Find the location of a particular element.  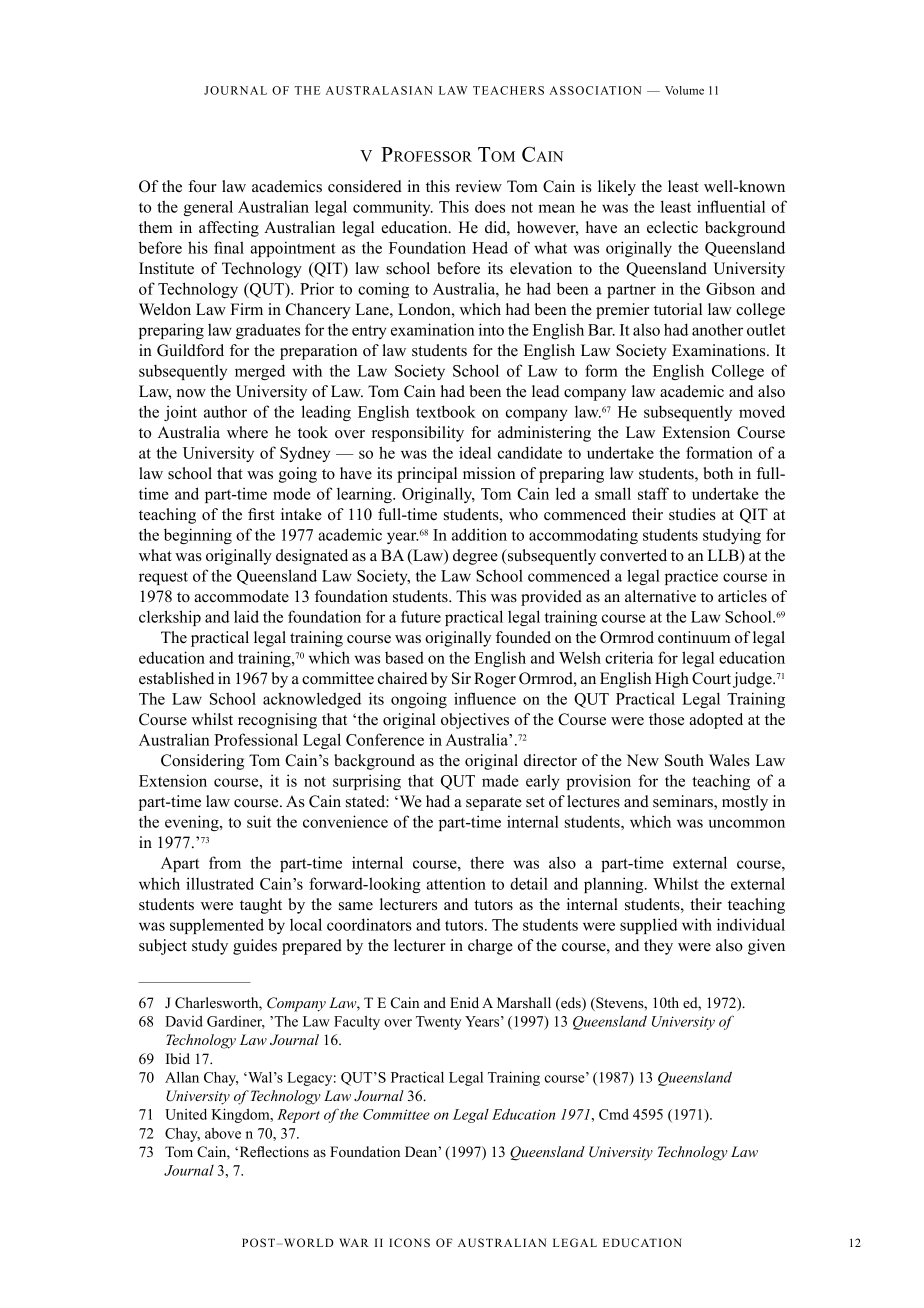

Reflections is located at coordinates (273, 1151).
